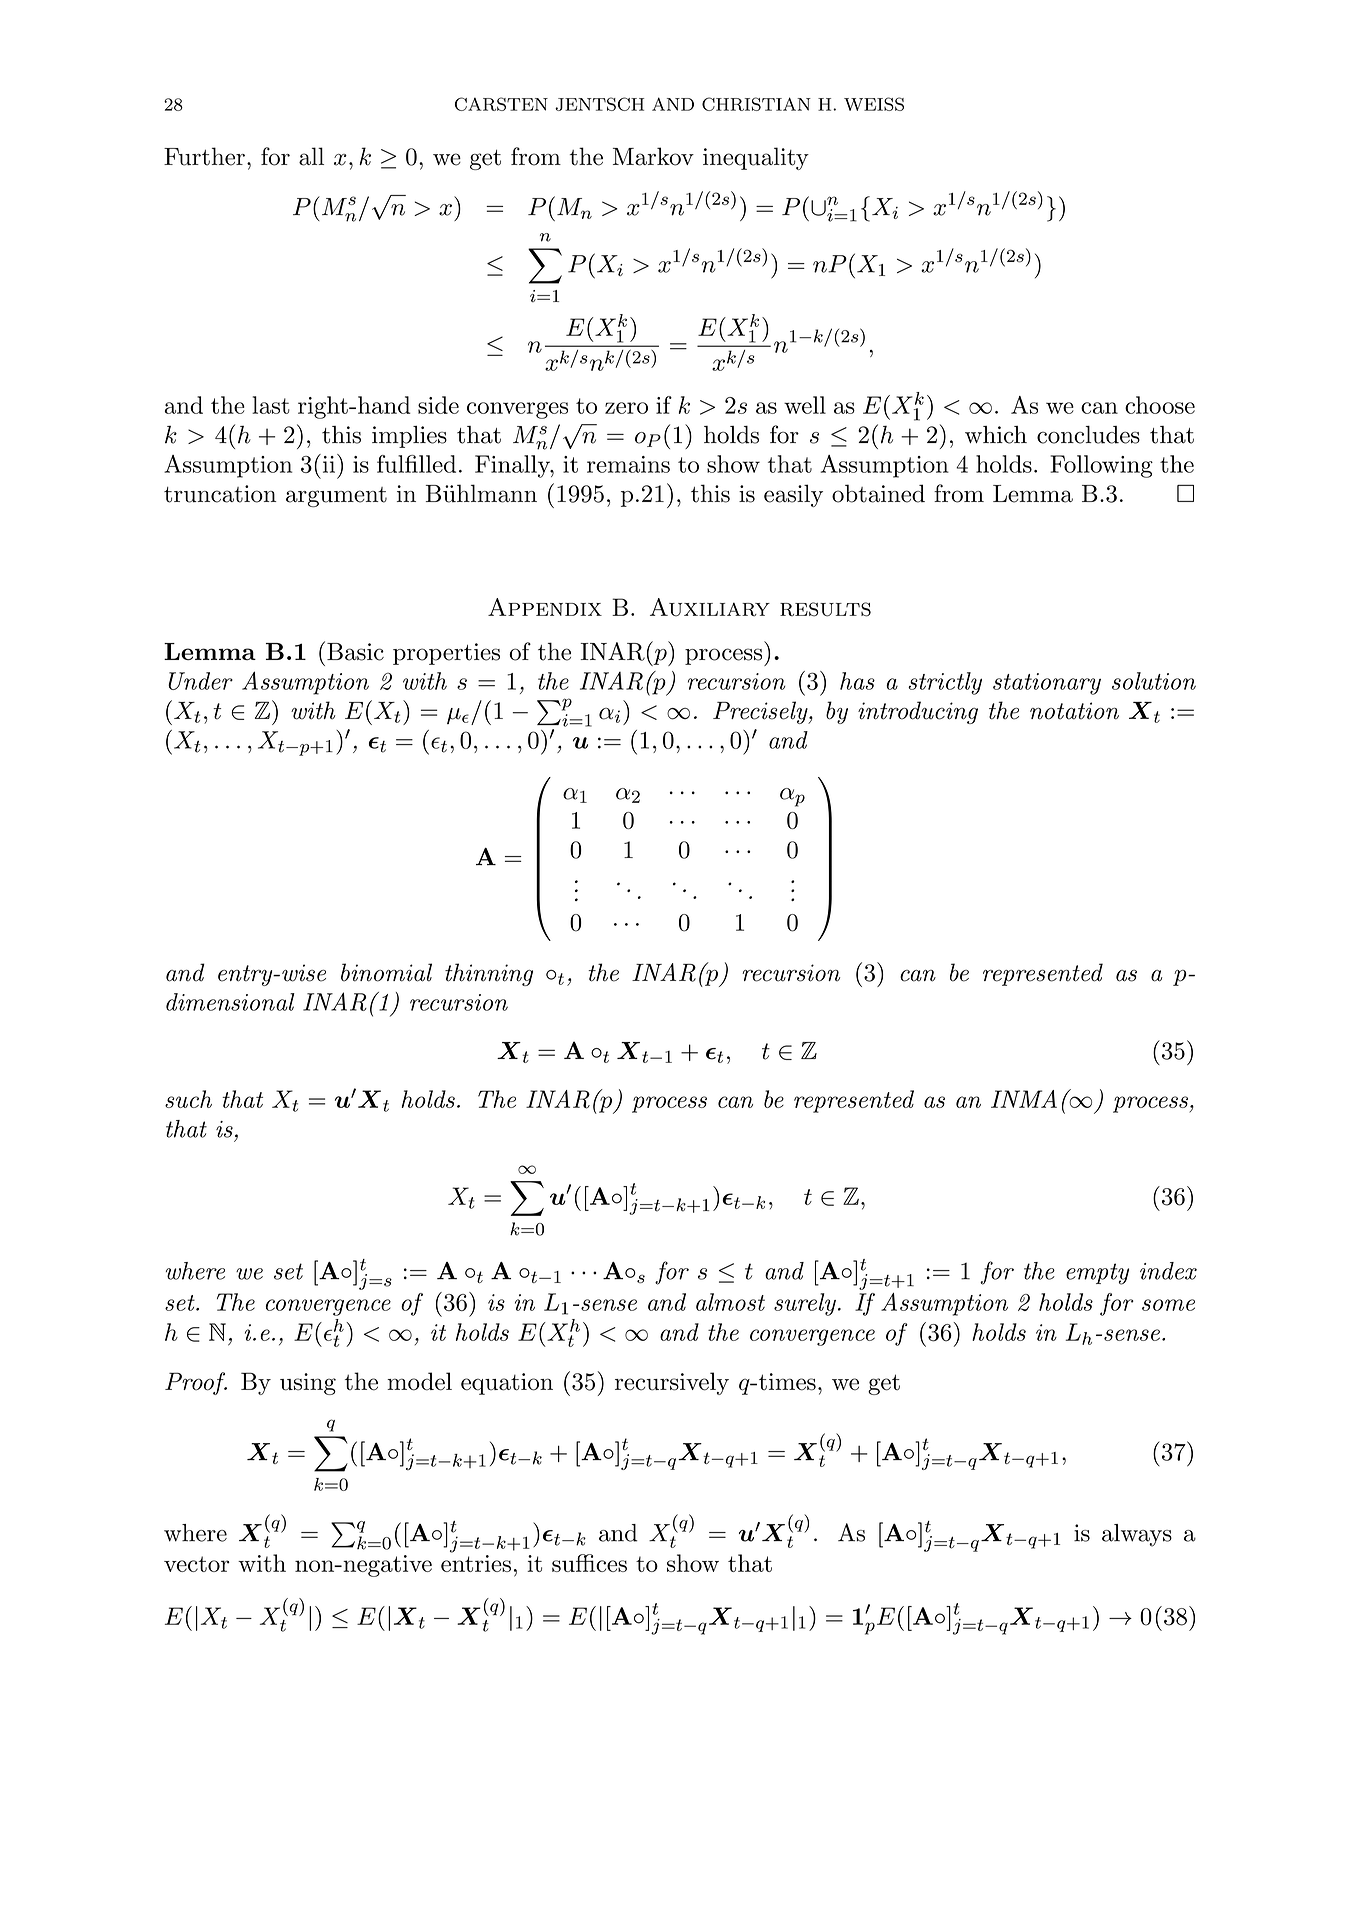  I want to click on Further, so click(204, 156).
